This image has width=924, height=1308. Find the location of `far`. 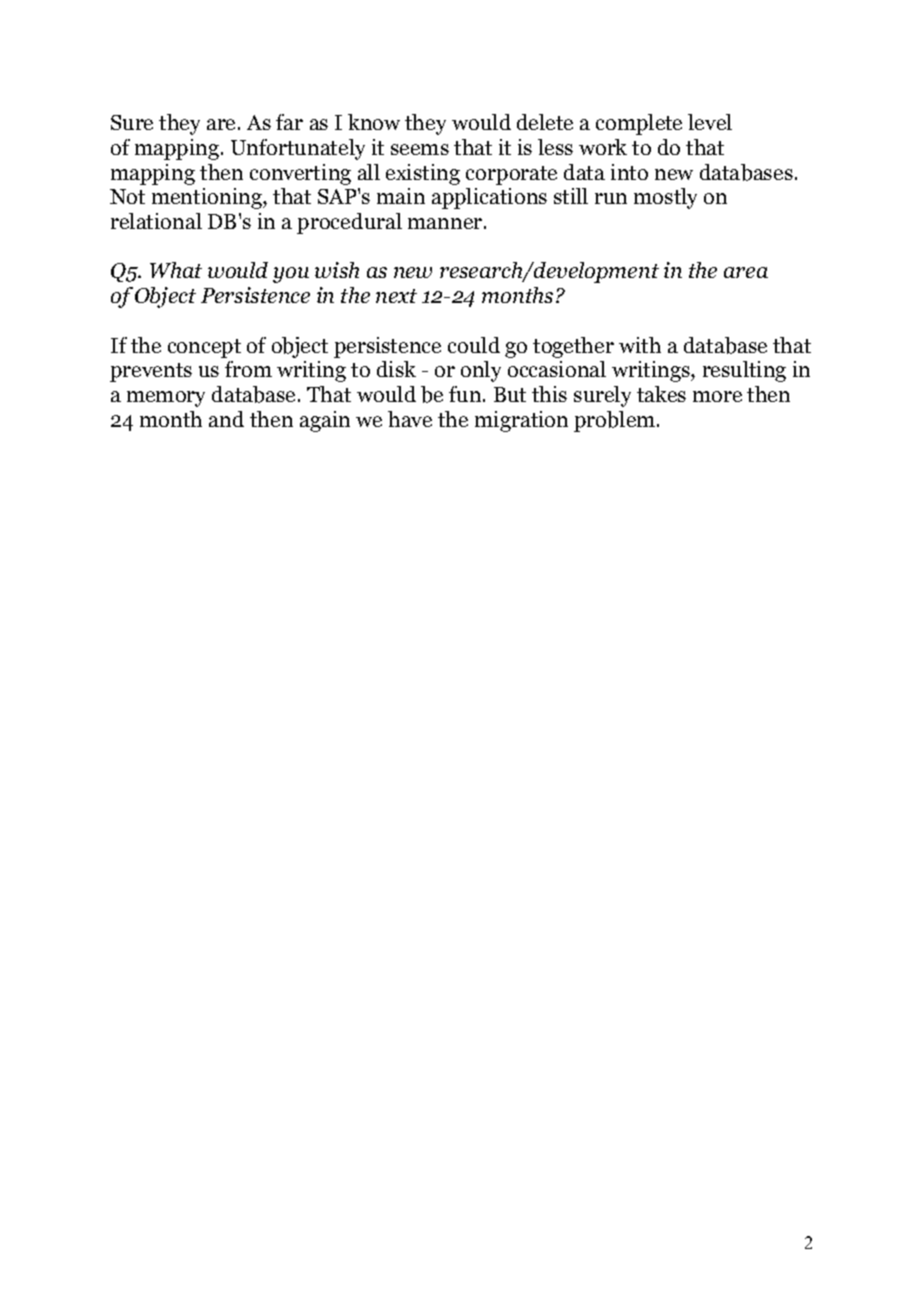

far is located at coordinates (289, 122).
